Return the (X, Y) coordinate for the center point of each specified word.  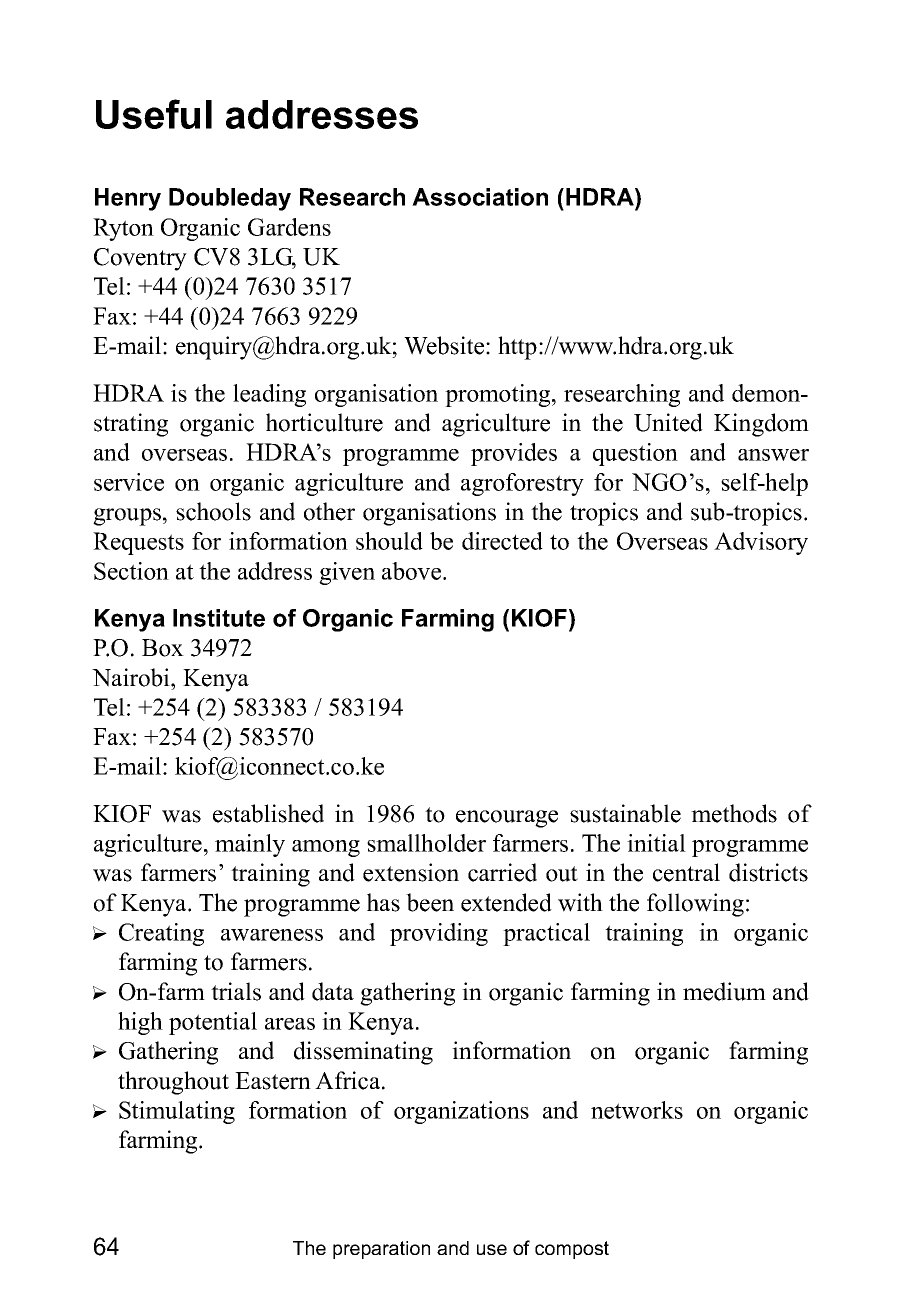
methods (734, 813)
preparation (381, 1250)
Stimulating (177, 1112)
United (668, 422)
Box (163, 648)
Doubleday (230, 199)
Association (480, 197)
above (413, 571)
